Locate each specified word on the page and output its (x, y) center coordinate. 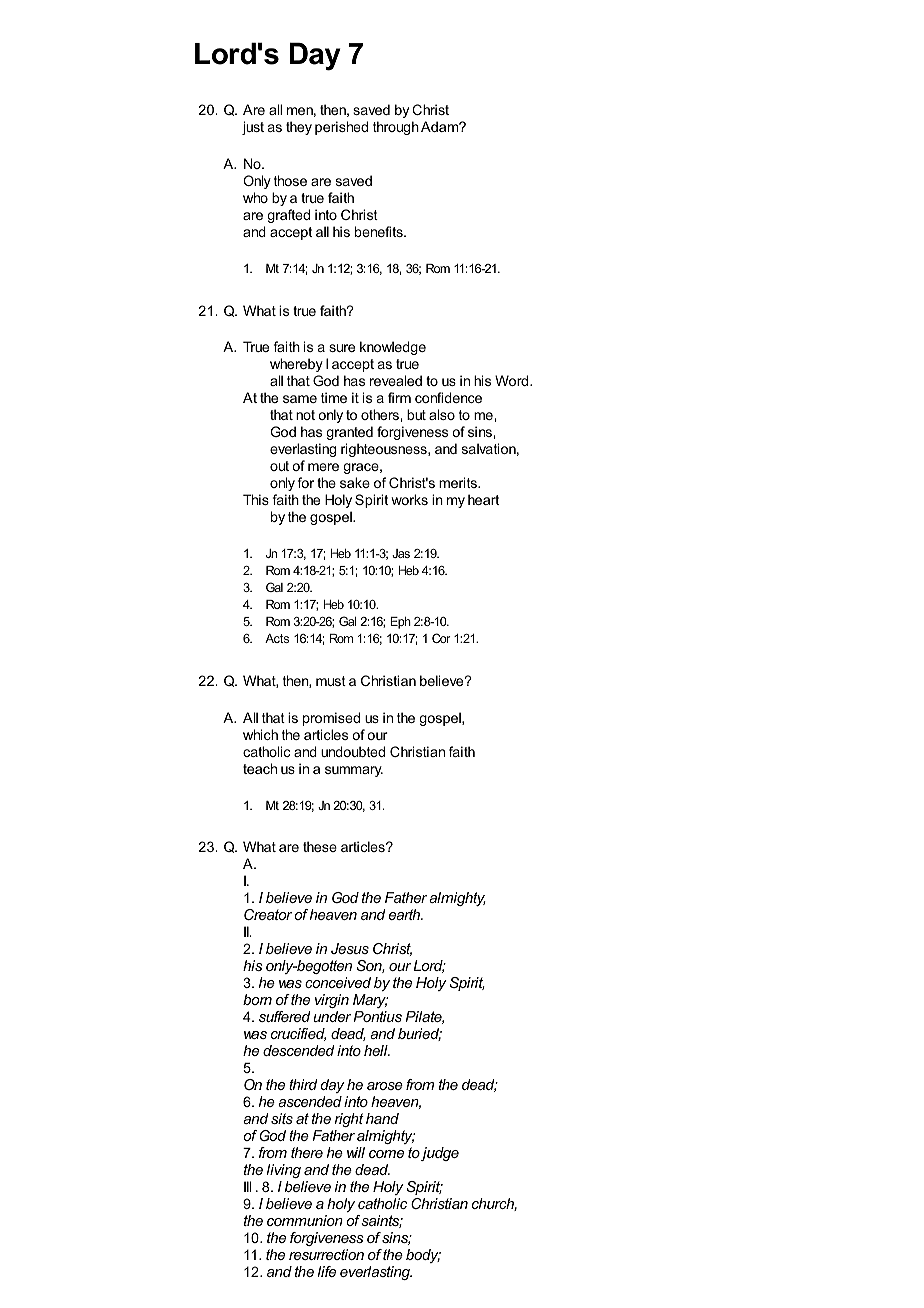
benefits (380, 231)
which (260, 734)
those (290, 180)
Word (513, 380)
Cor (441, 638)
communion (305, 1220)
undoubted (353, 751)
